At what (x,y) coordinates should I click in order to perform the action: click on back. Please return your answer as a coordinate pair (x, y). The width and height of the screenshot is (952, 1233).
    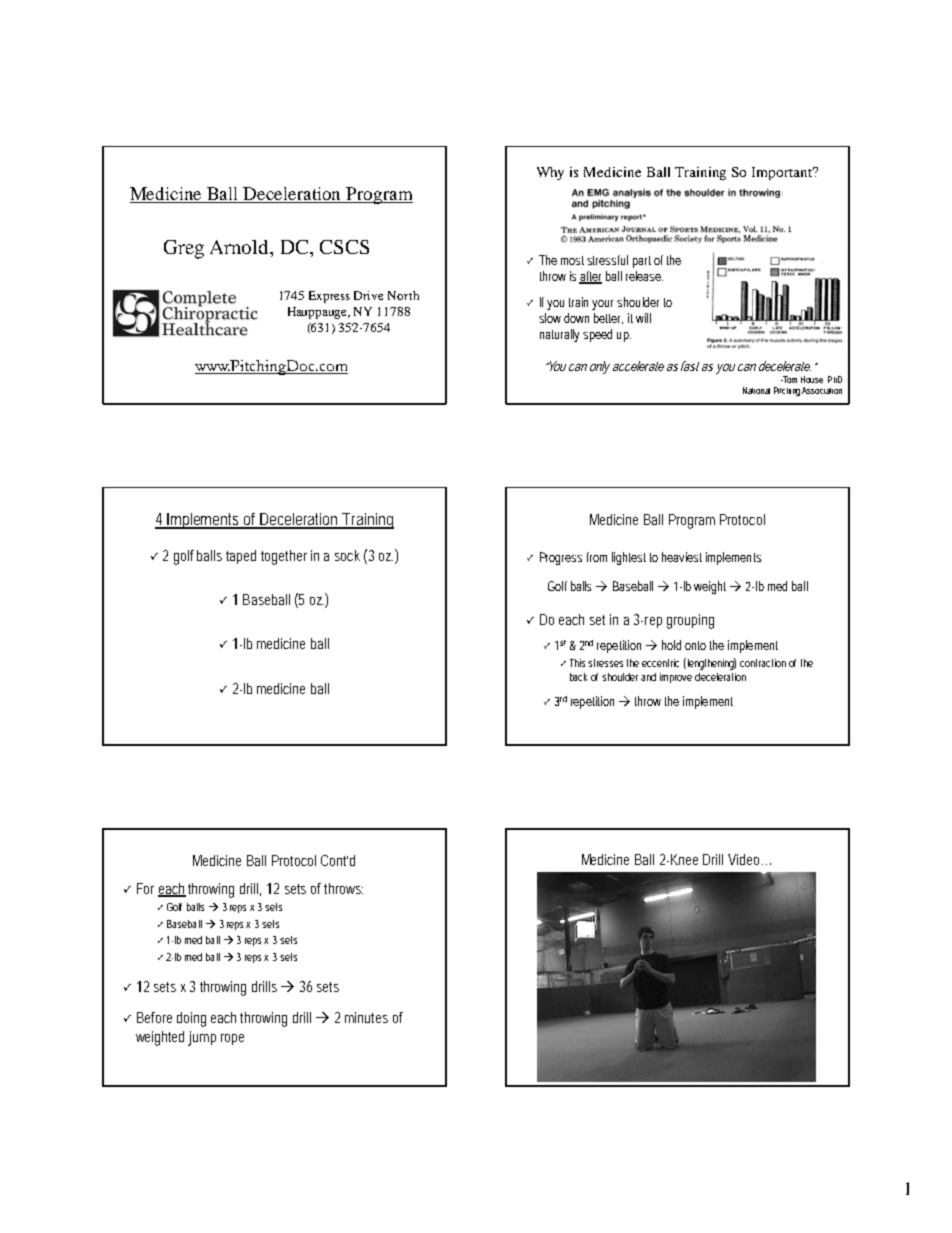
    Looking at the image, I should click on (581, 677).
